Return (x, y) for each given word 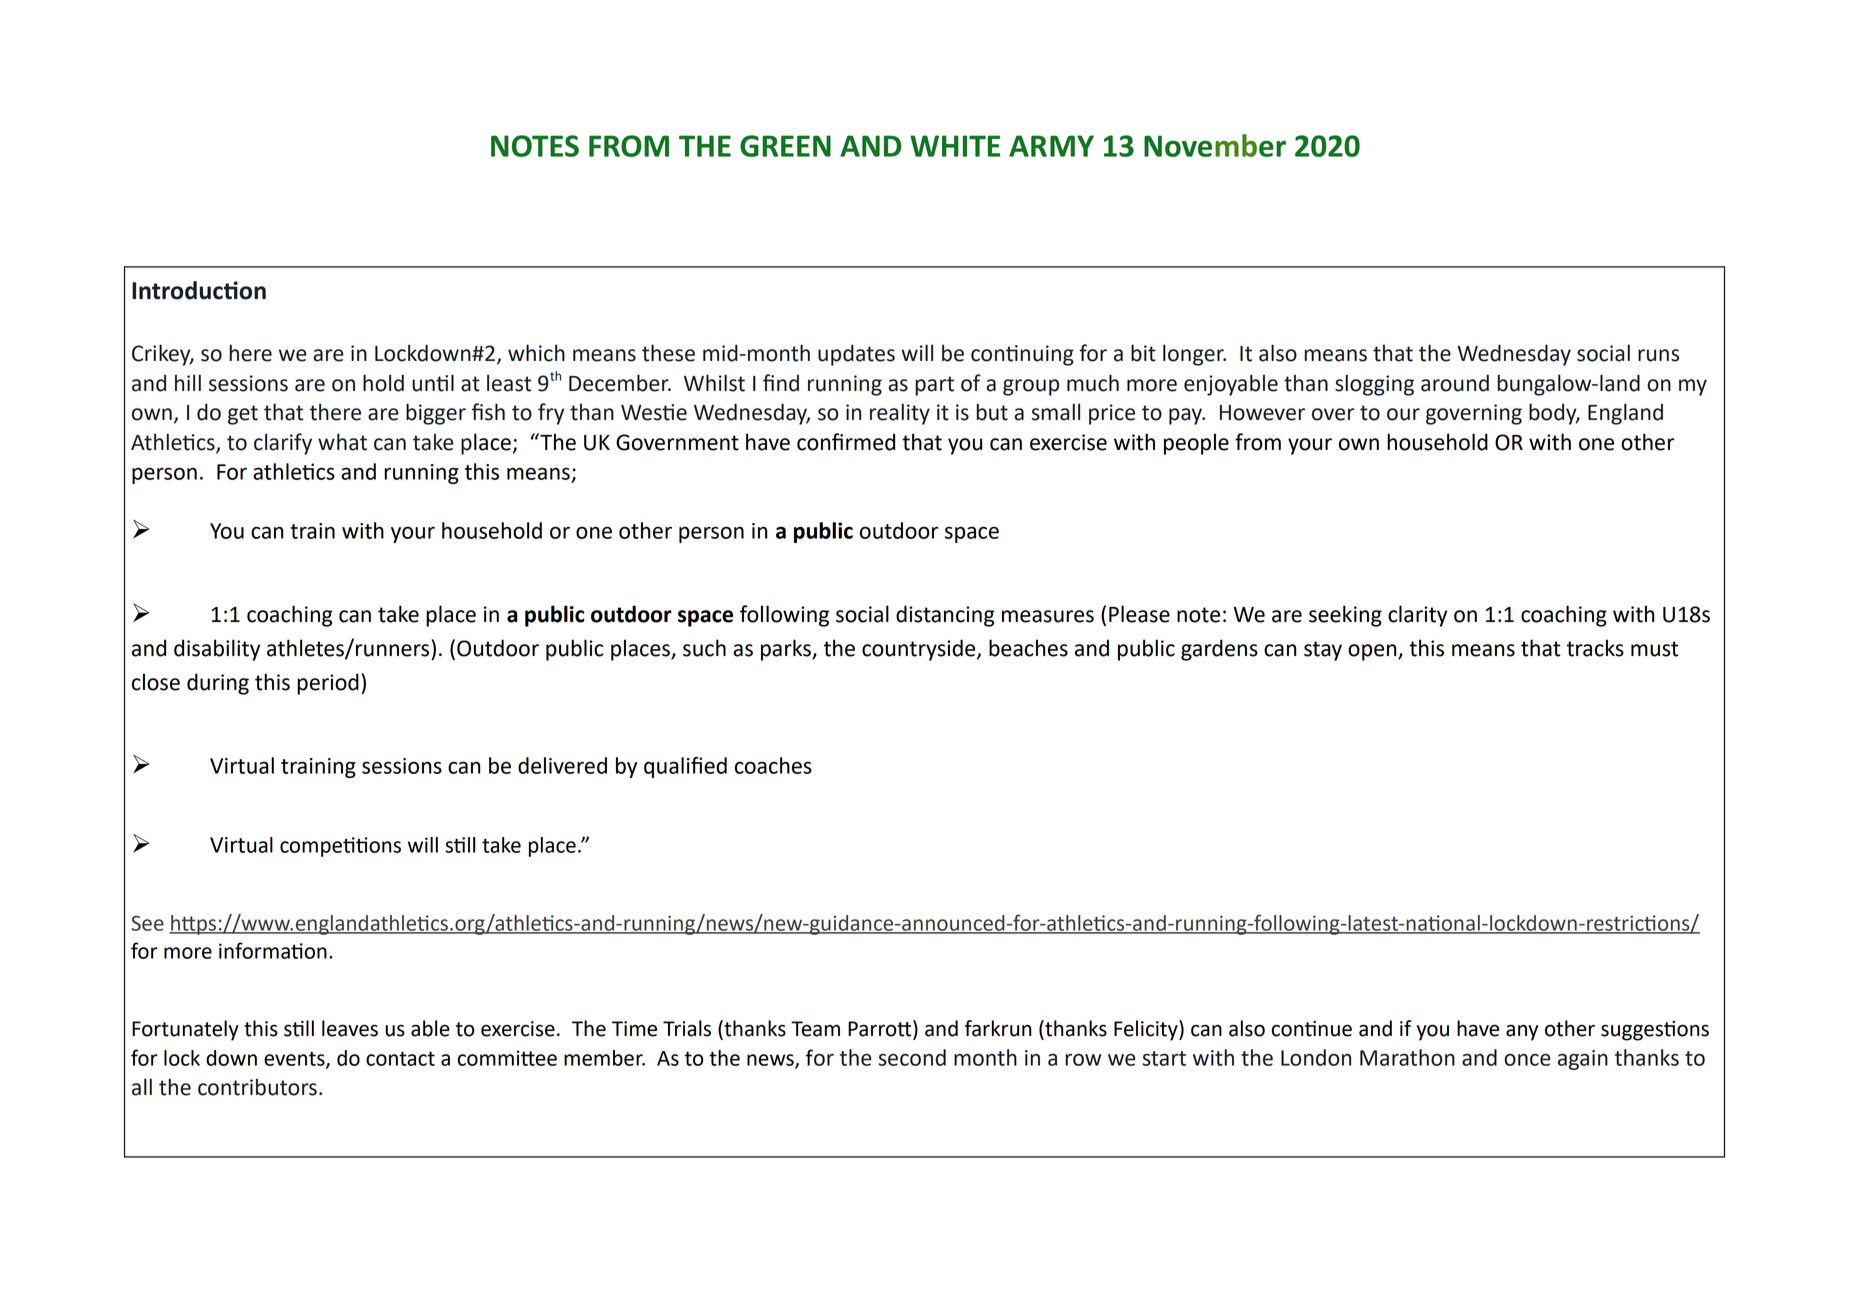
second (912, 1057)
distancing (945, 616)
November (1215, 145)
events (295, 1059)
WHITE (955, 146)
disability (217, 650)
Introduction (199, 290)
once (1527, 1059)
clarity (1417, 616)
